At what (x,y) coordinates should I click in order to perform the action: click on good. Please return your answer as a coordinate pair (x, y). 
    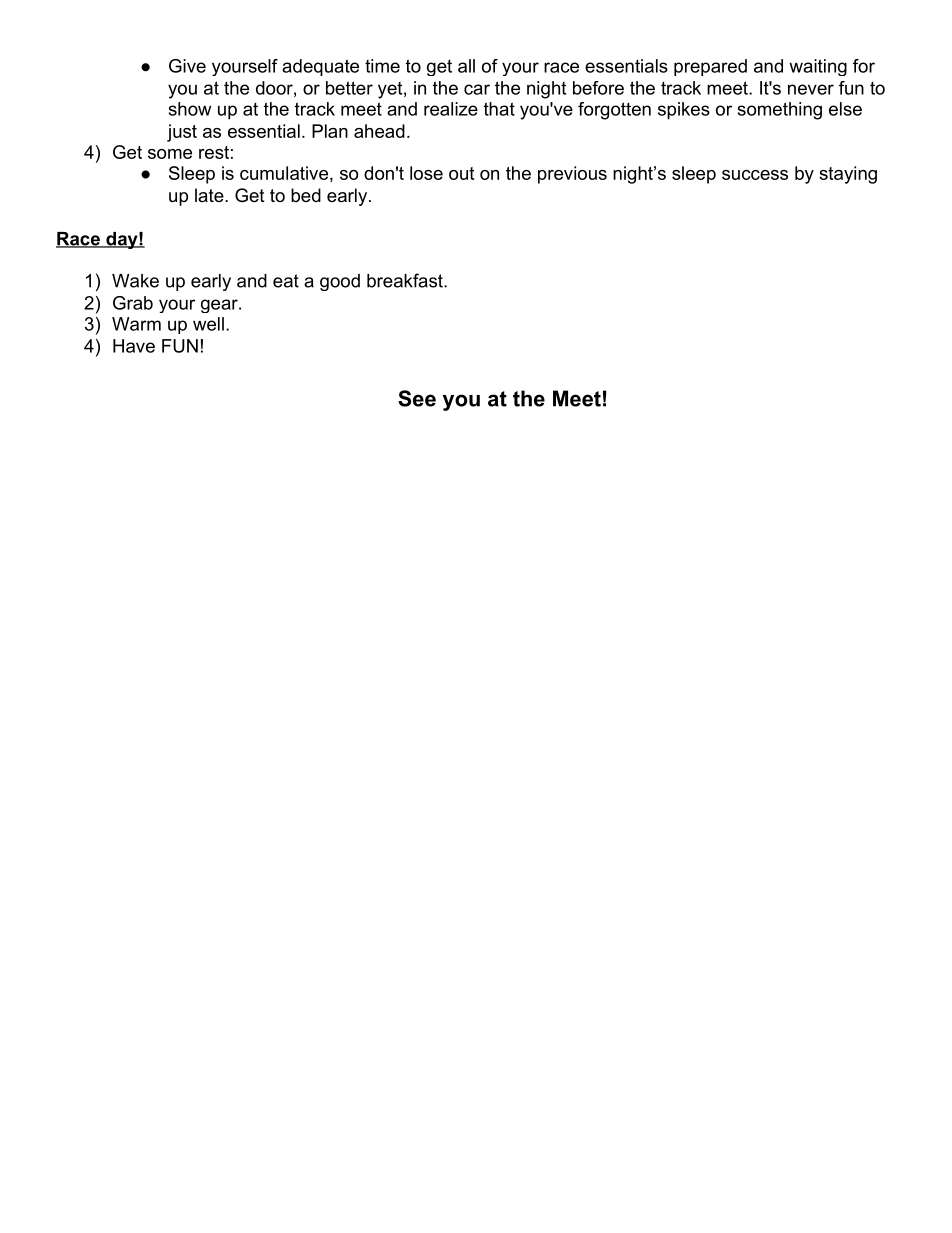
    Looking at the image, I should click on (340, 282).
